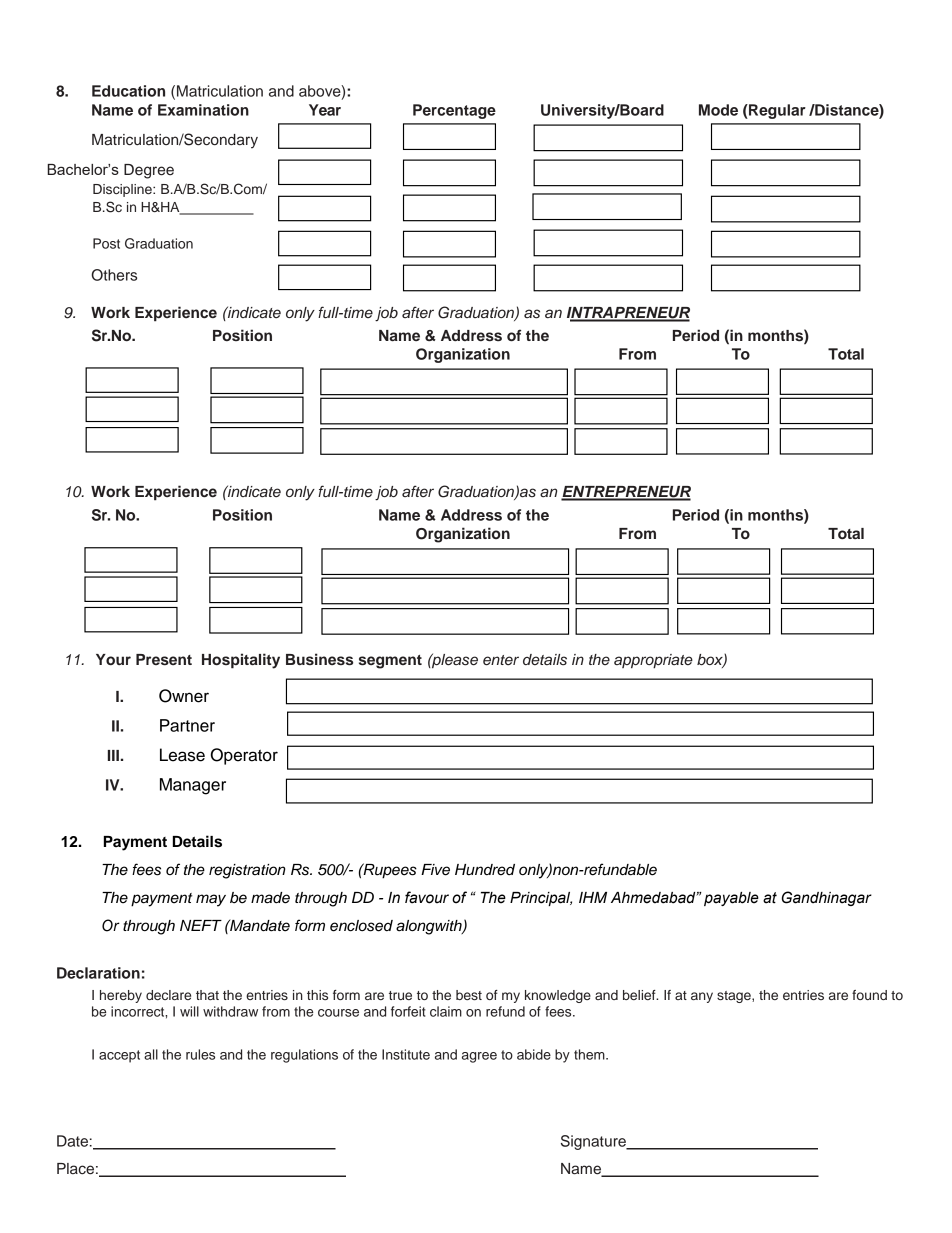  What do you see at coordinates (485, 870) in the page?
I see `Hundred` at bounding box center [485, 870].
